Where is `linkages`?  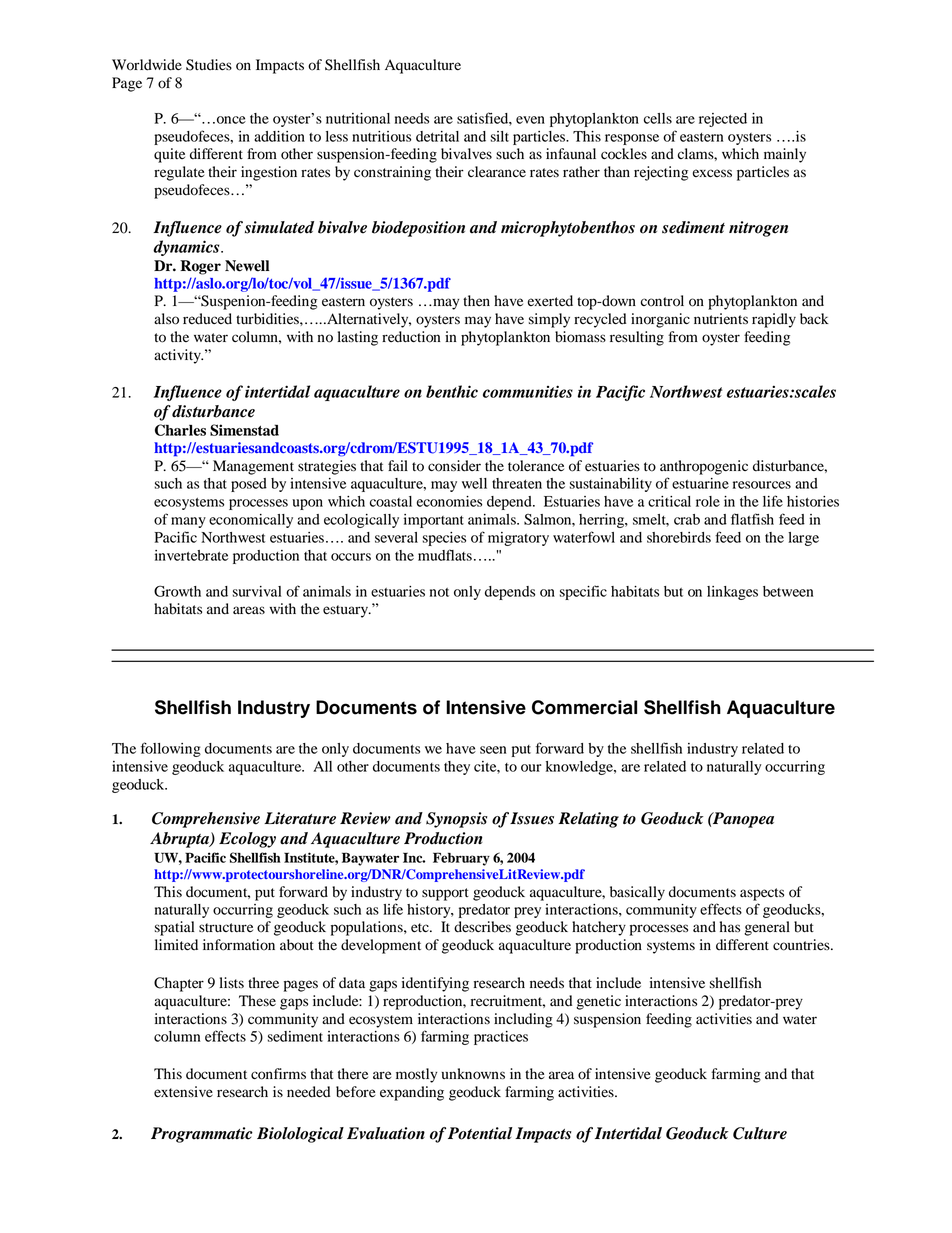 linkages is located at coordinates (732, 593).
